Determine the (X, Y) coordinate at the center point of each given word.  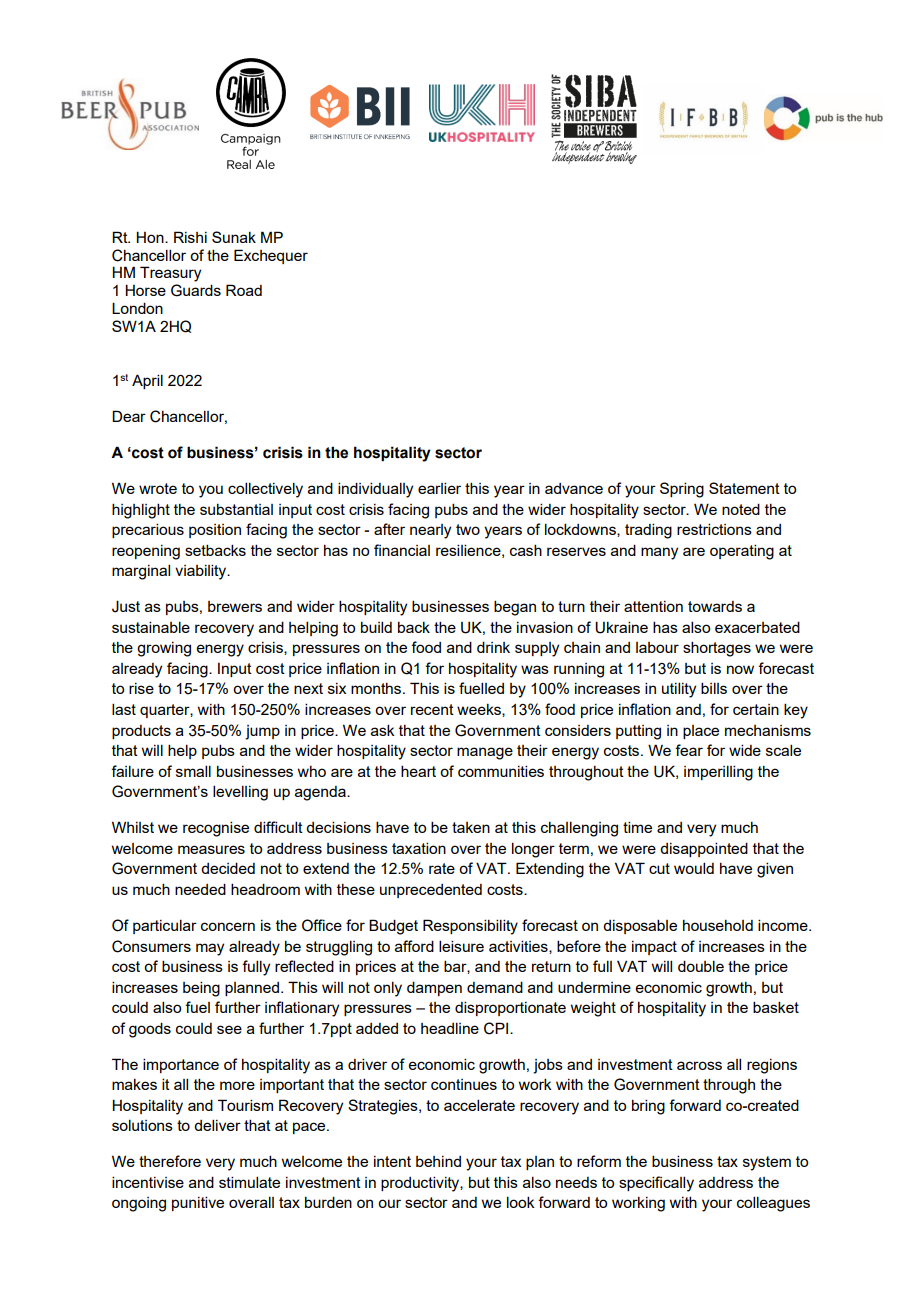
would (694, 868)
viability (202, 572)
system (767, 1163)
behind (438, 1161)
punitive (198, 1203)
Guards (196, 290)
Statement (744, 488)
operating (742, 552)
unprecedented (431, 891)
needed (200, 889)
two (468, 529)
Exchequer (271, 256)
